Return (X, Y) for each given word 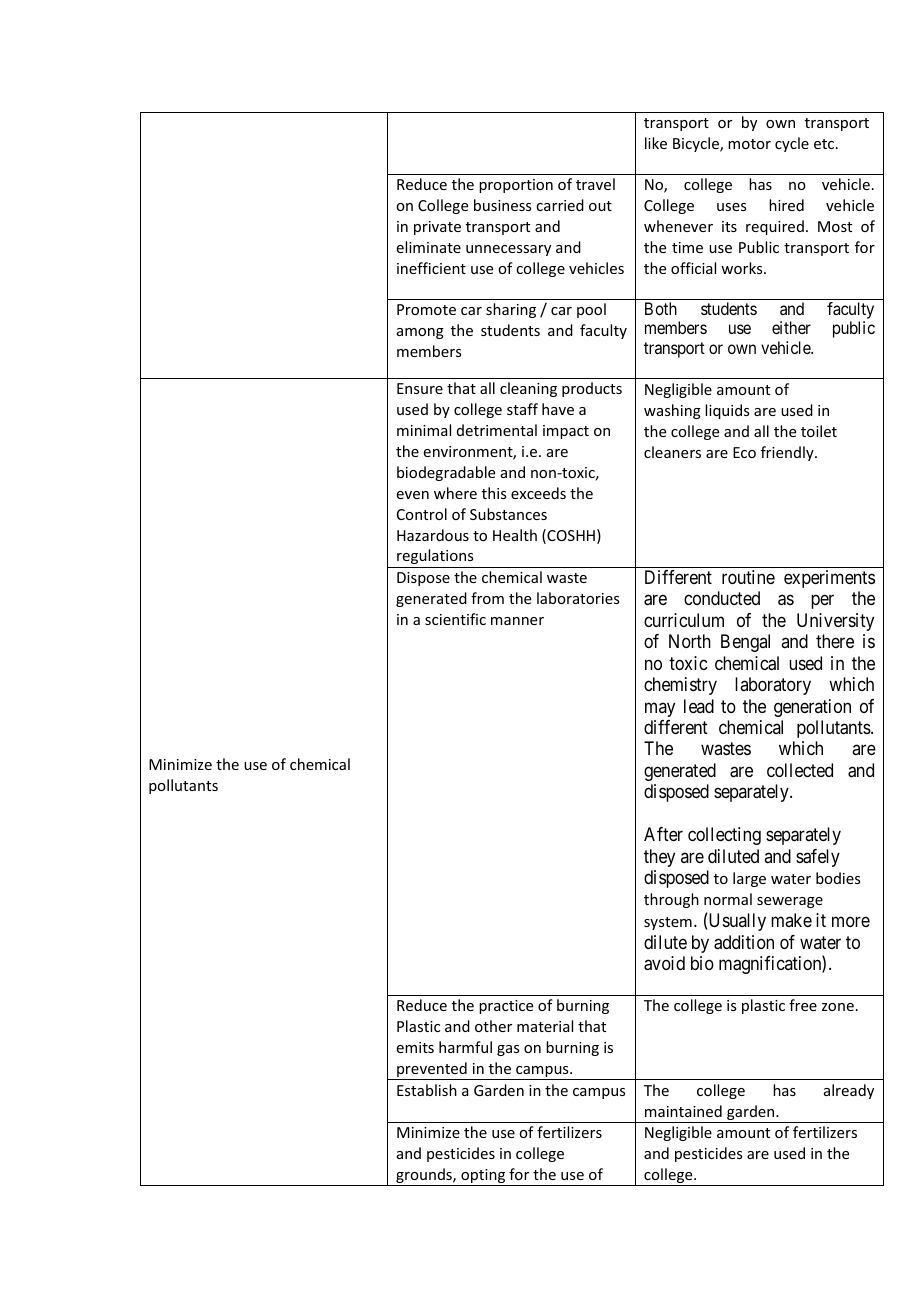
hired (786, 205)
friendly (788, 453)
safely (818, 858)
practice (506, 1007)
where (455, 493)
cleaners (672, 452)
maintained (683, 1111)
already (849, 1091)
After (663, 834)
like (656, 143)
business (502, 205)
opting (483, 1177)
